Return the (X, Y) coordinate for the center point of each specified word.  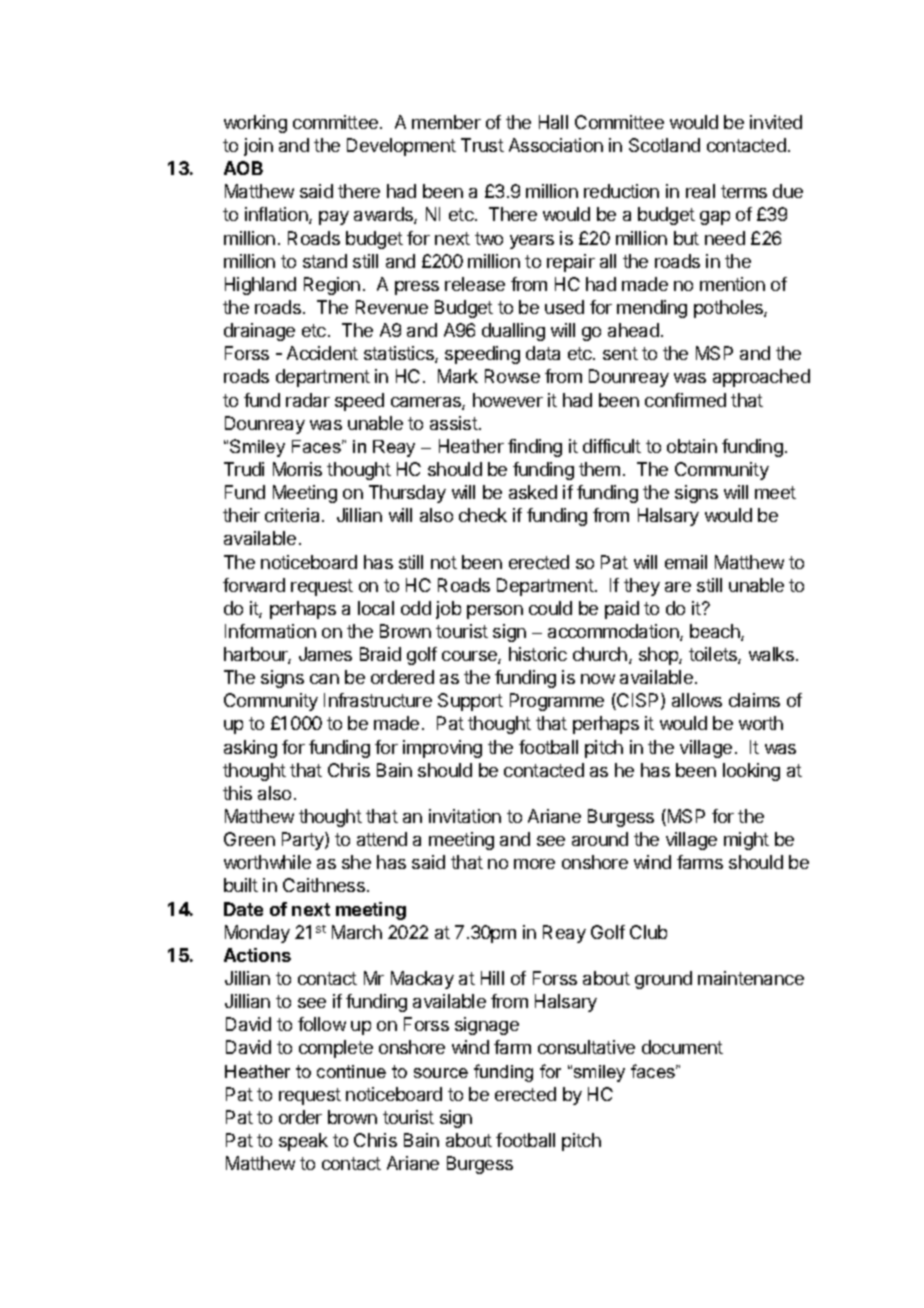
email (686, 562)
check (483, 515)
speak (303, 1142)
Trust (482, 145)
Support (470, 702)
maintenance (751, 978)
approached (761, 378)
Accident (322, 353)
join (258, 147)
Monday (257, 934)
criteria (294, 515)
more (534, 864)
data (543, 353)
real (700, 191)
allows (697, 700)
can (324, 679)
